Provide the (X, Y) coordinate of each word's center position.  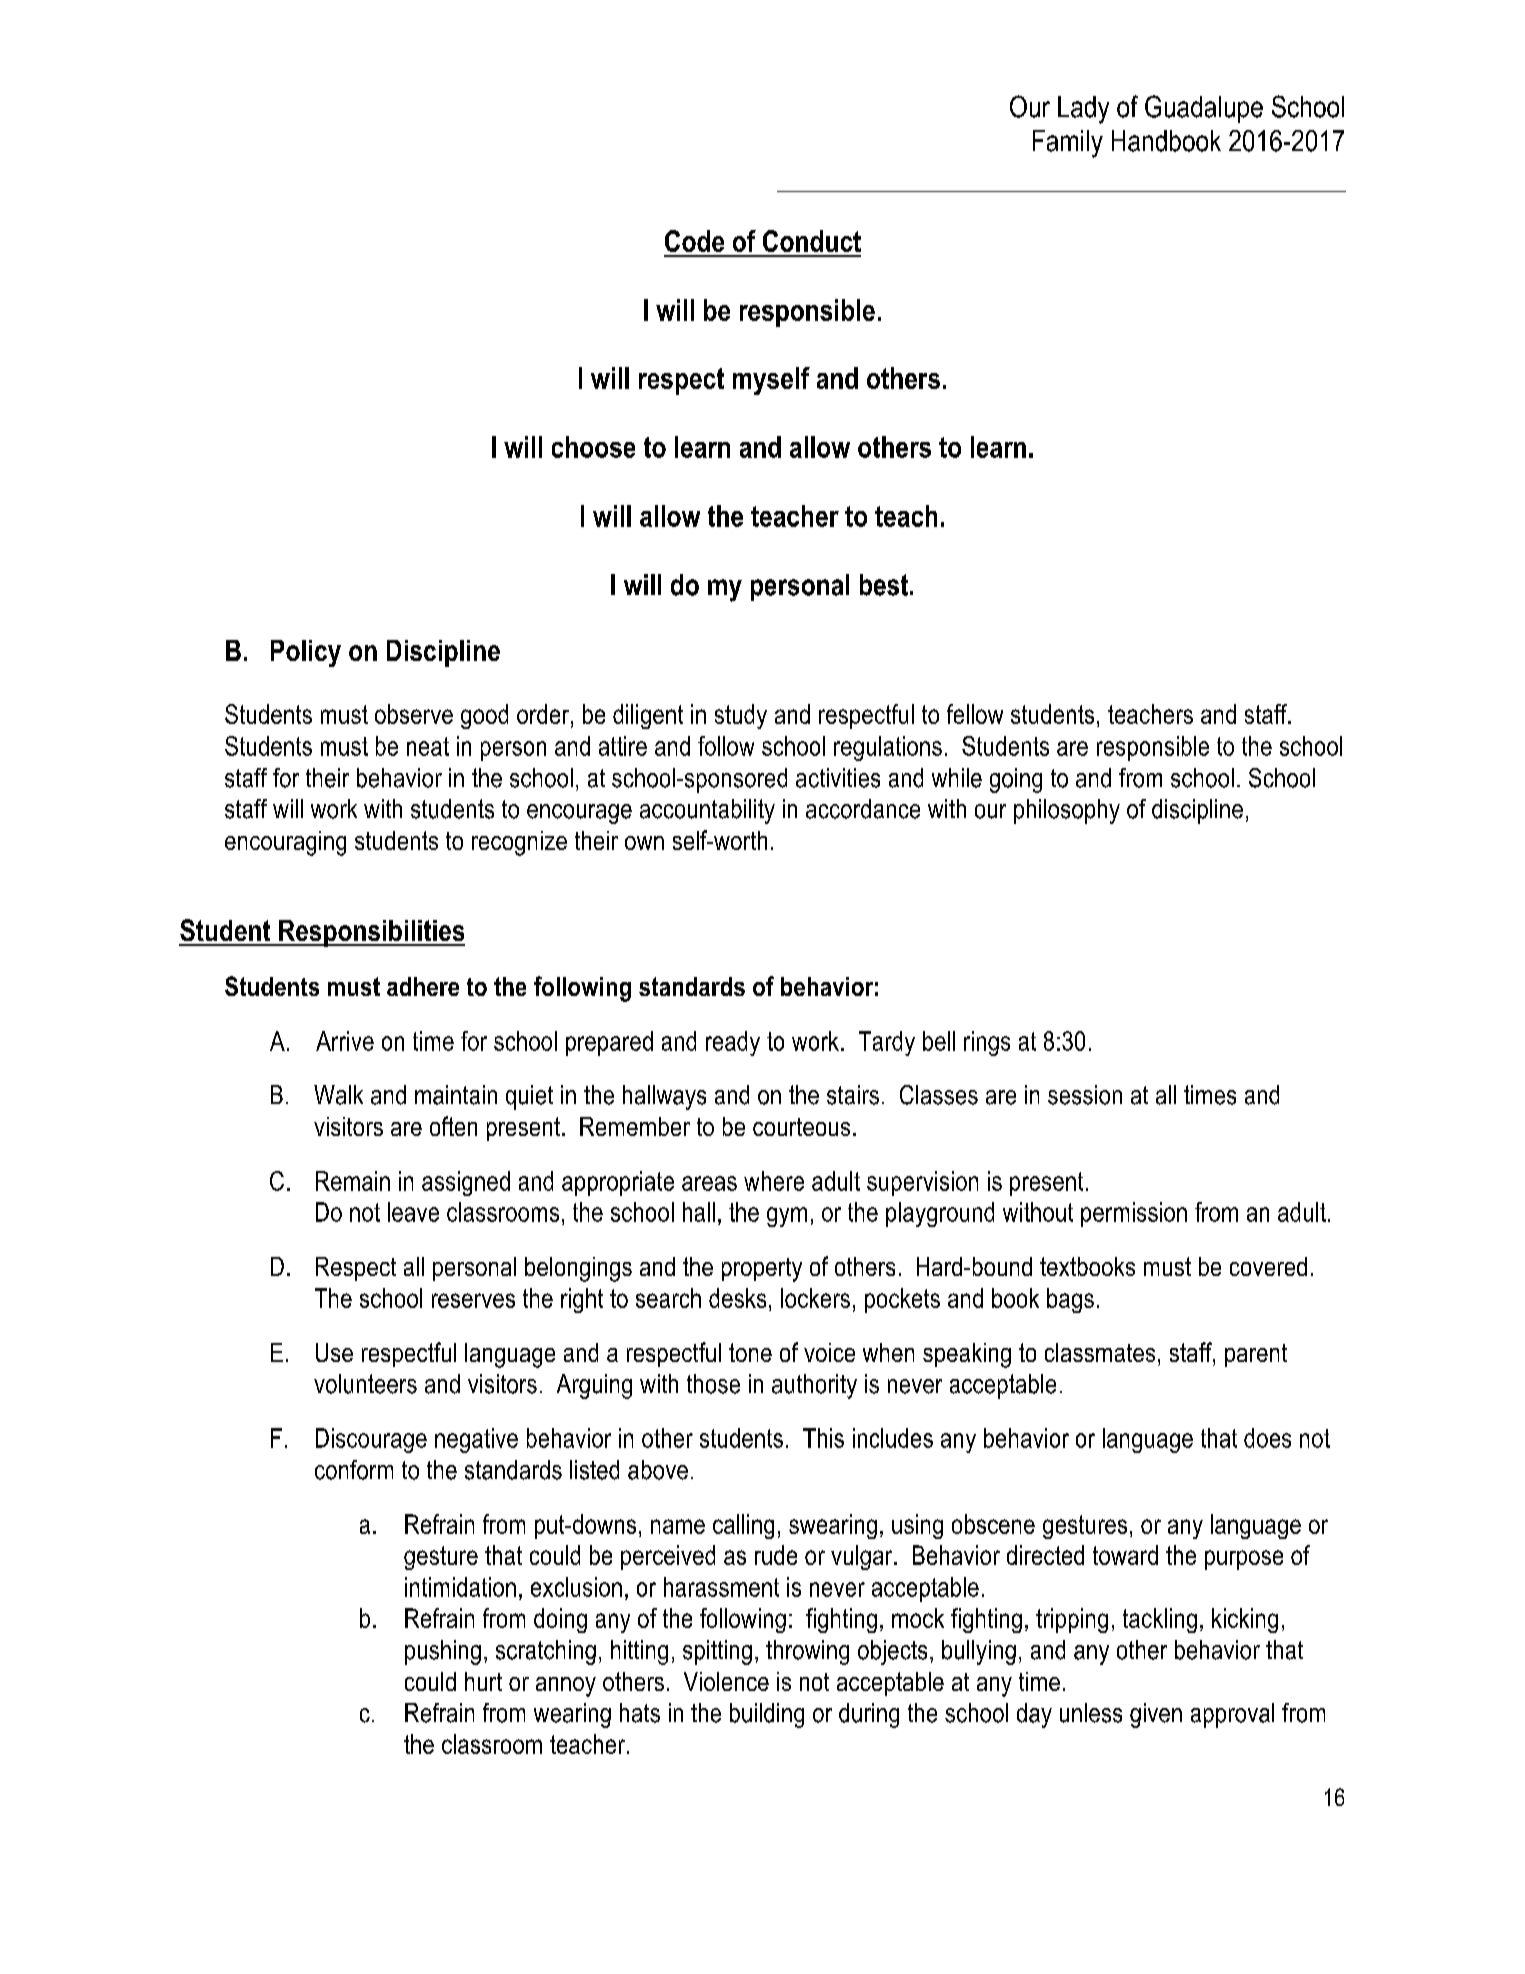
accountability (707, 811)
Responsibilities (371, 933)
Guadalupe (1204, 109)
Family (1068, 144)
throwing (807, 1652)
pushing (443, 1652)
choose (593, 447)
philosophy (1067, 811)
